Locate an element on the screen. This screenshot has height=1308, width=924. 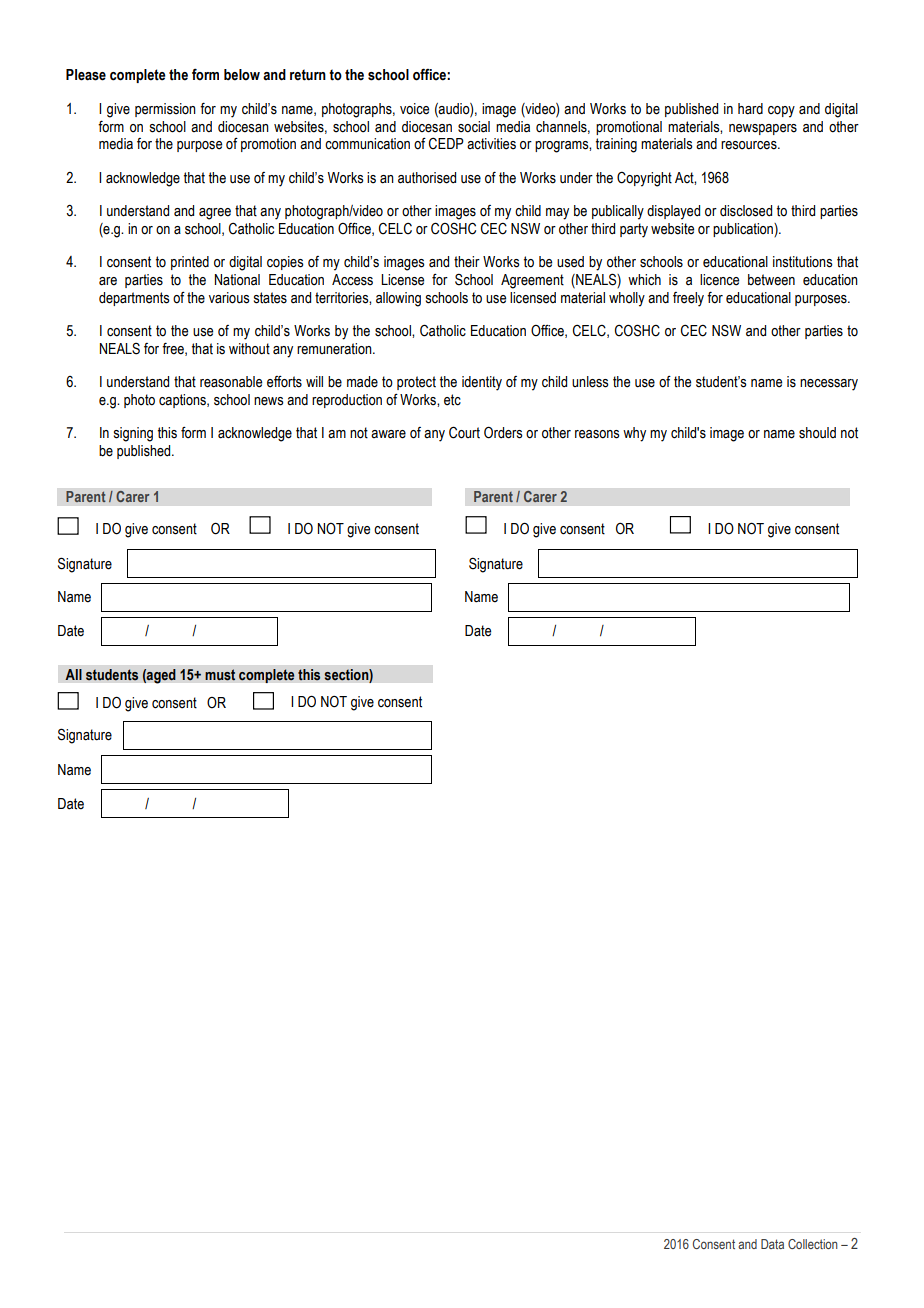
should is located at coordinates (817, 433).
